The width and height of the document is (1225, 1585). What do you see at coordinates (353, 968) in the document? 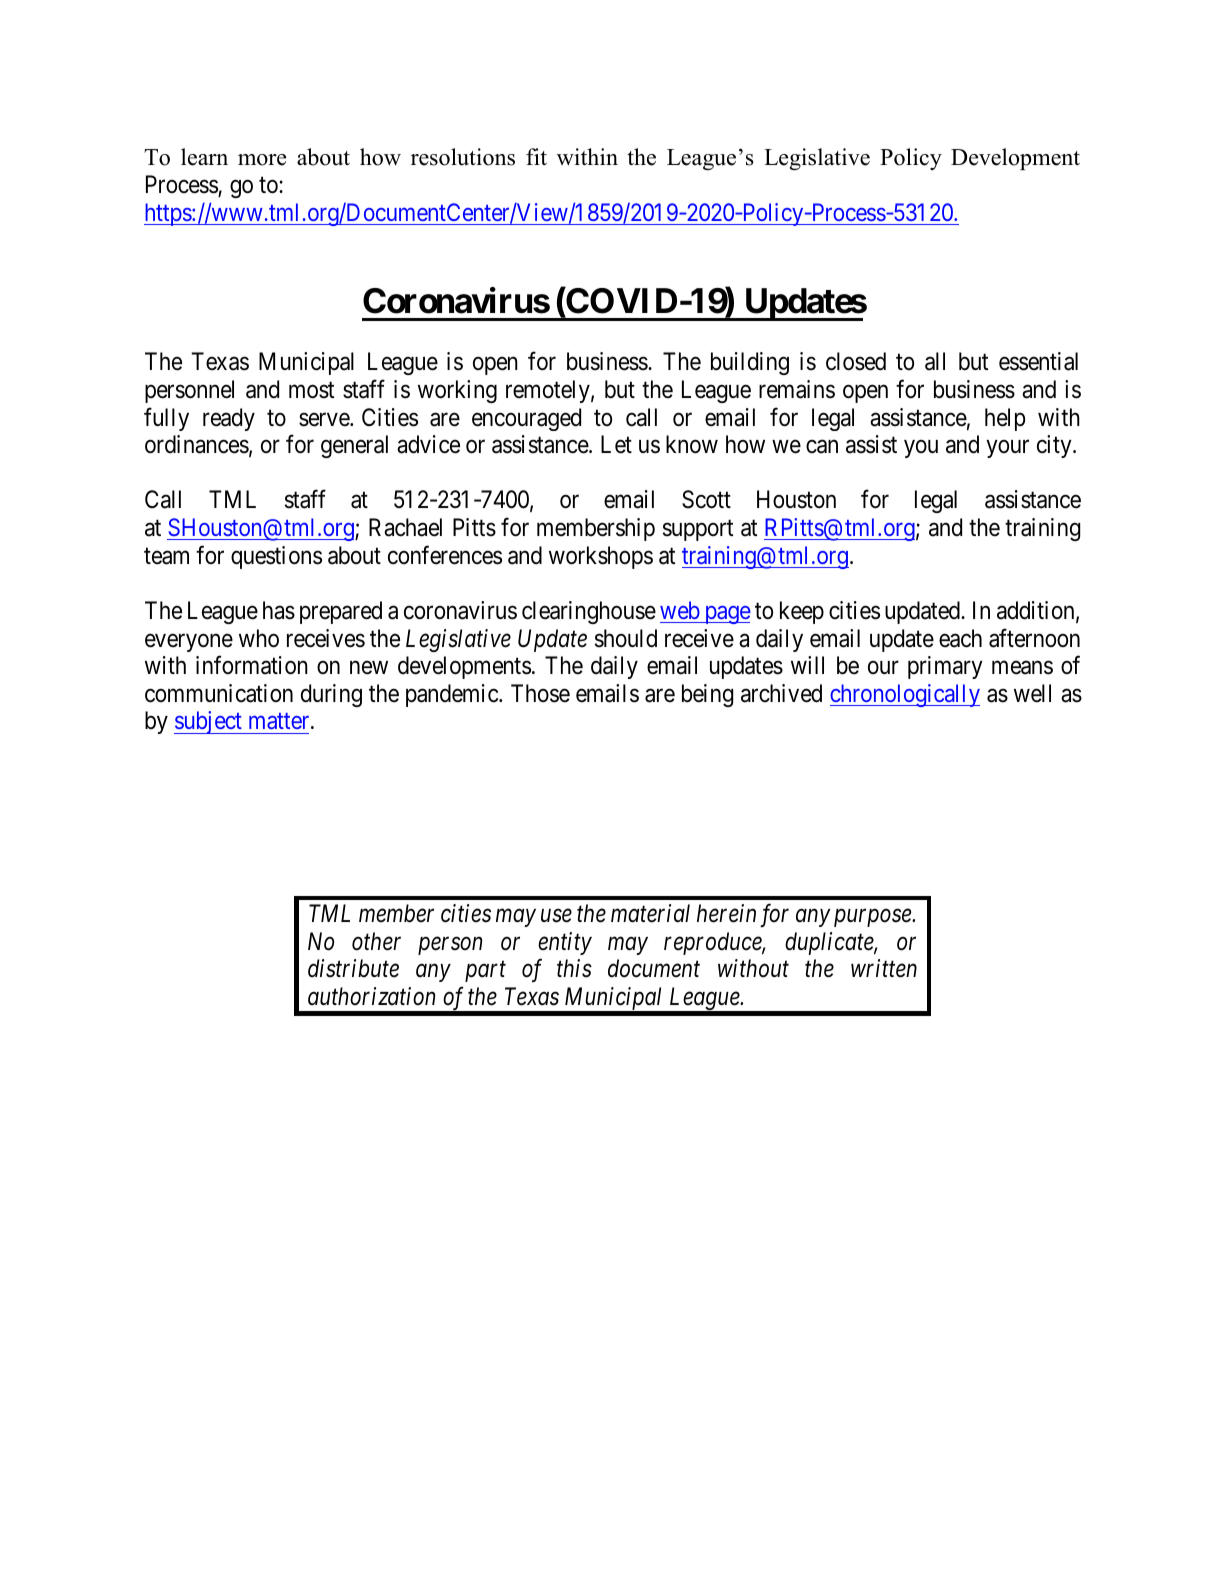
I see `distribute` at bounding box center [353, 968].
